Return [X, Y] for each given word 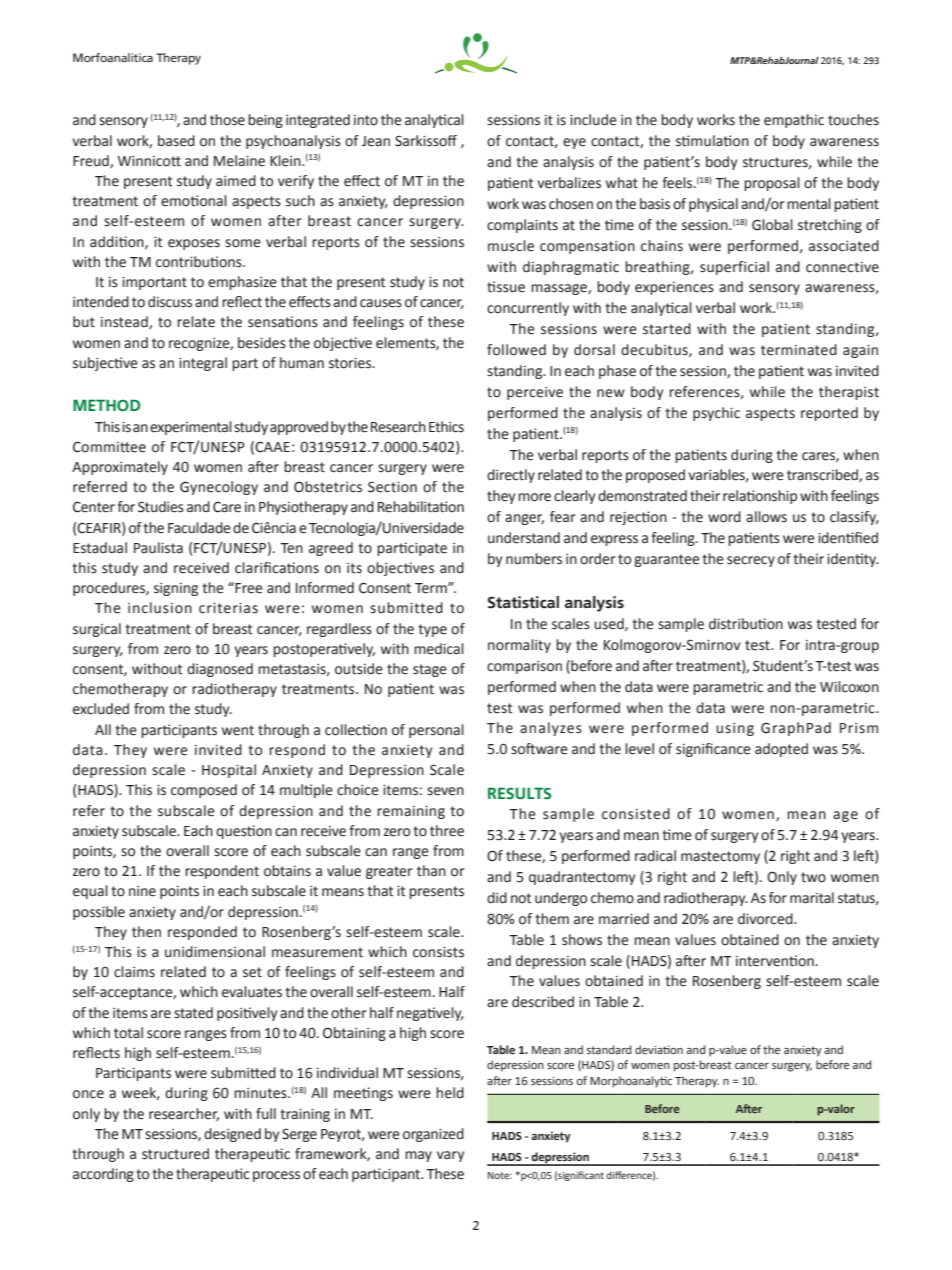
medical [439, 649]
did [497, 898]
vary [450, 1156]
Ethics [446, 427]
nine [142, 891]
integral [203, 364]
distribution [746, 624]
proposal [772, 184]
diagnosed [220, 670]
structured [175, 1154]
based [176, 141]
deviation [659, 1049]
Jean [376, 141]
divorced [766, 919]
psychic [716, 414]
